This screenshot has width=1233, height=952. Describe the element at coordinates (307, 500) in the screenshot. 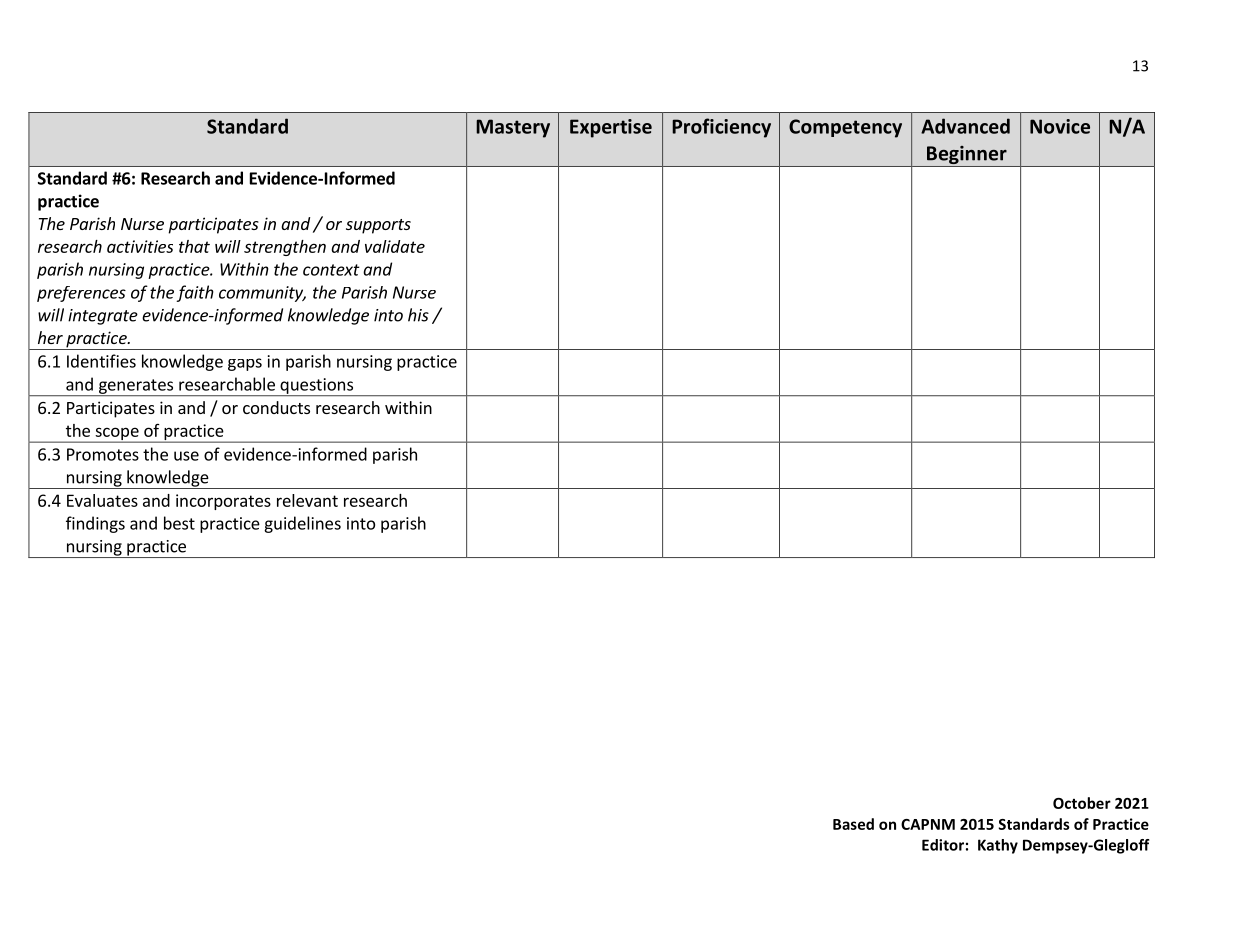

I see `relevant` at that location.
